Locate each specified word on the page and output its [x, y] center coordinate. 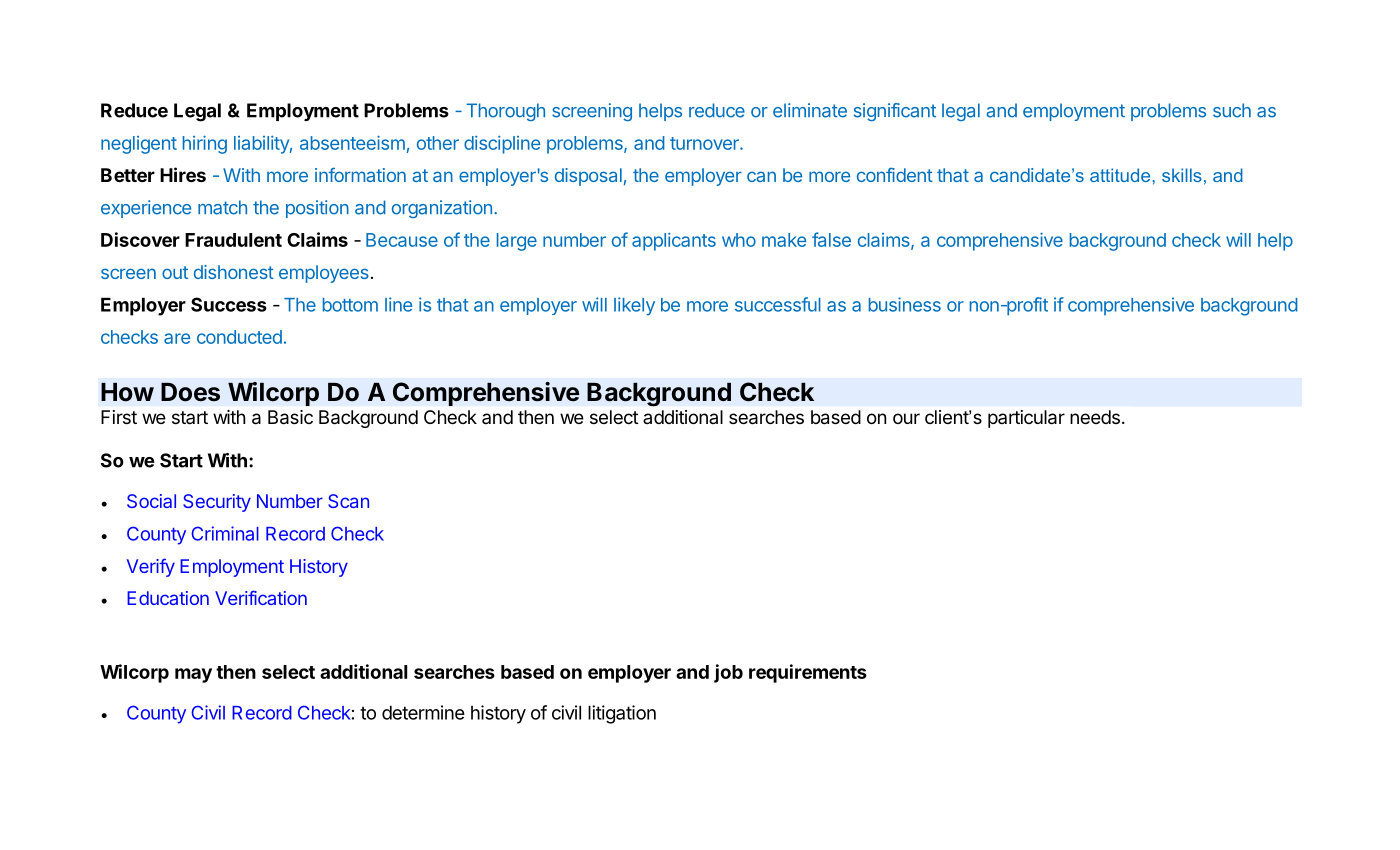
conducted [239, 337]
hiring [205, 145]
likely [634, 306]
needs [1095, 417]
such [1232, 110]
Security [217, 503]
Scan [348, 501]
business [905, 304]
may [193, 675]
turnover [705, 143]
